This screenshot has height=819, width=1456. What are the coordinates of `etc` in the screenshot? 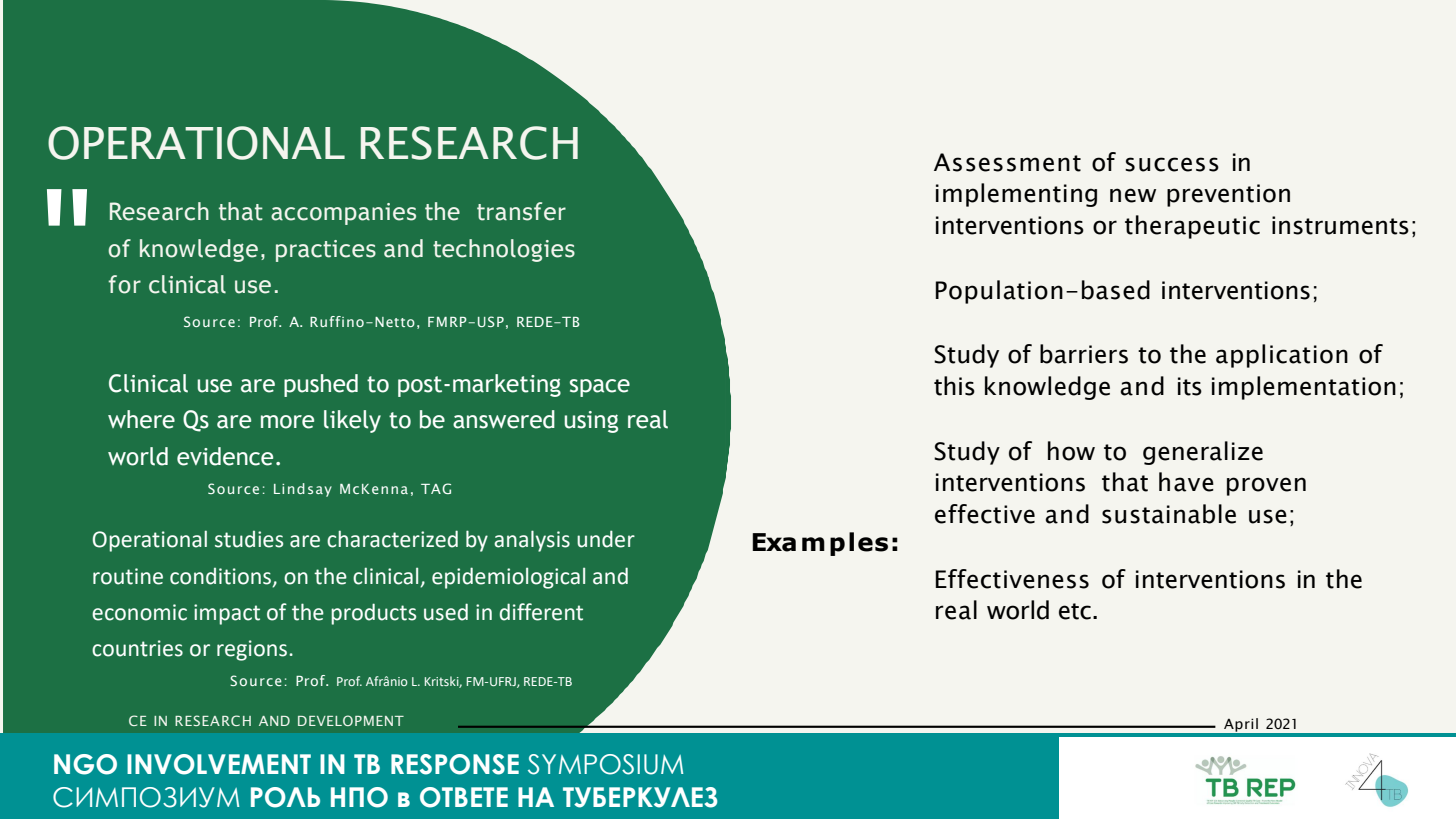 It's located at (1075, 611).
